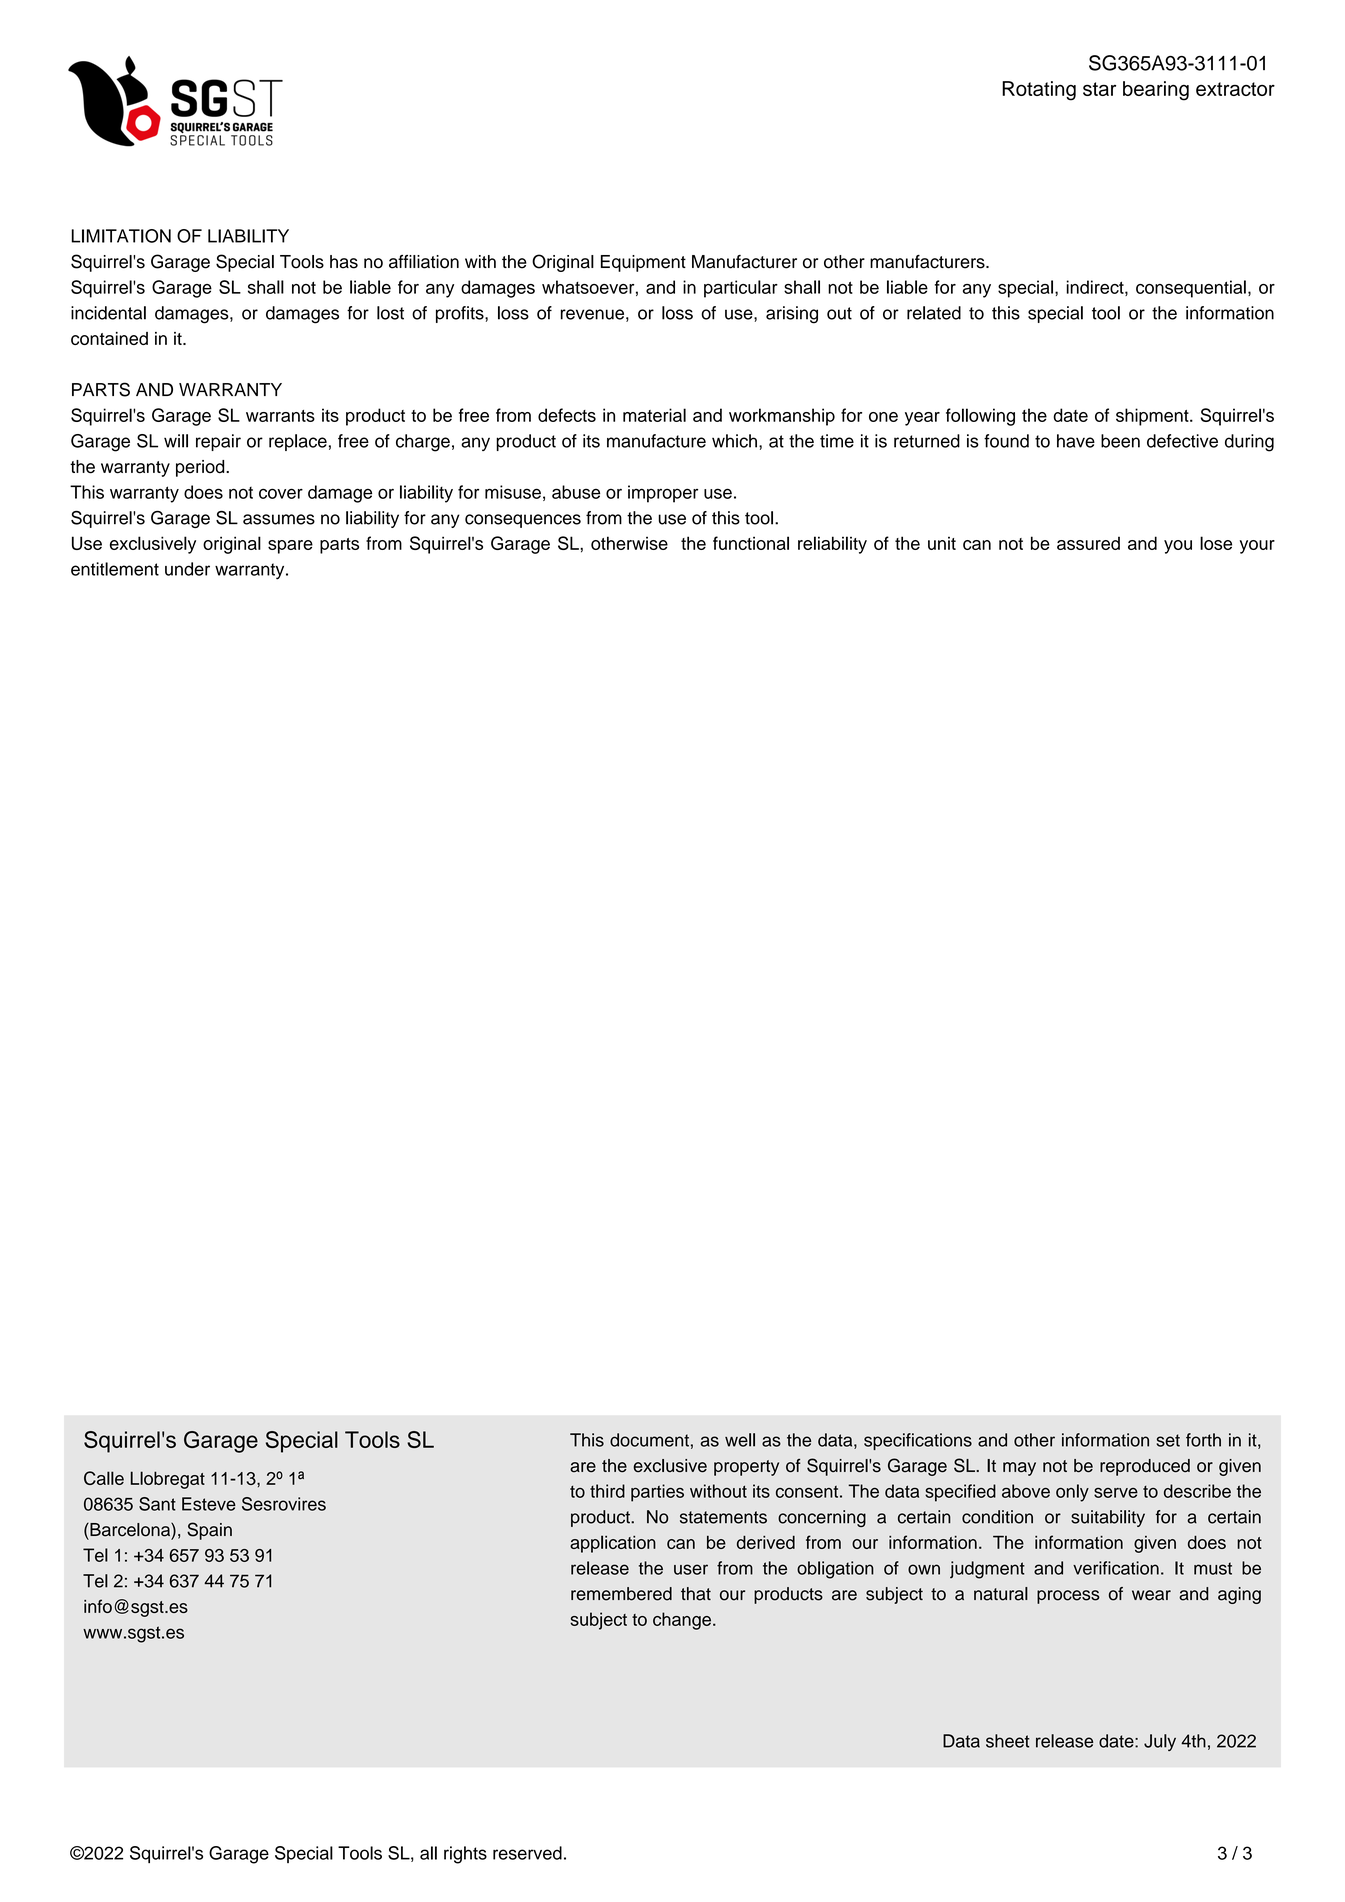  Describe the element at coordinates (1168, 1440) in the screenshot. I see `set` at that location.
